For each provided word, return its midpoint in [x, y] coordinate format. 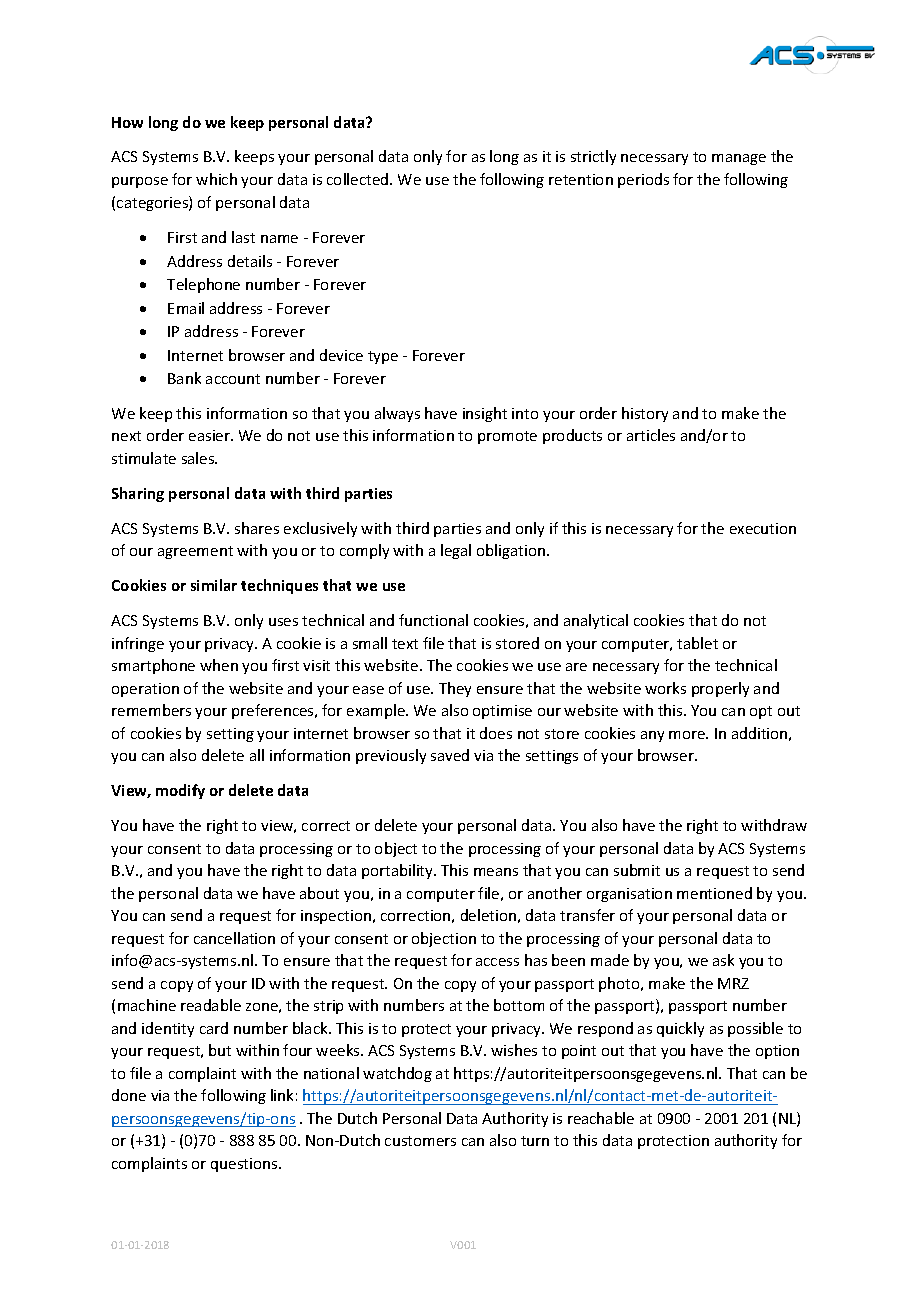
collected [359, 179]
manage [739, 159]
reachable [601, 1118]
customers [420, 1141]
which [216, 179]
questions [245, 1165]
